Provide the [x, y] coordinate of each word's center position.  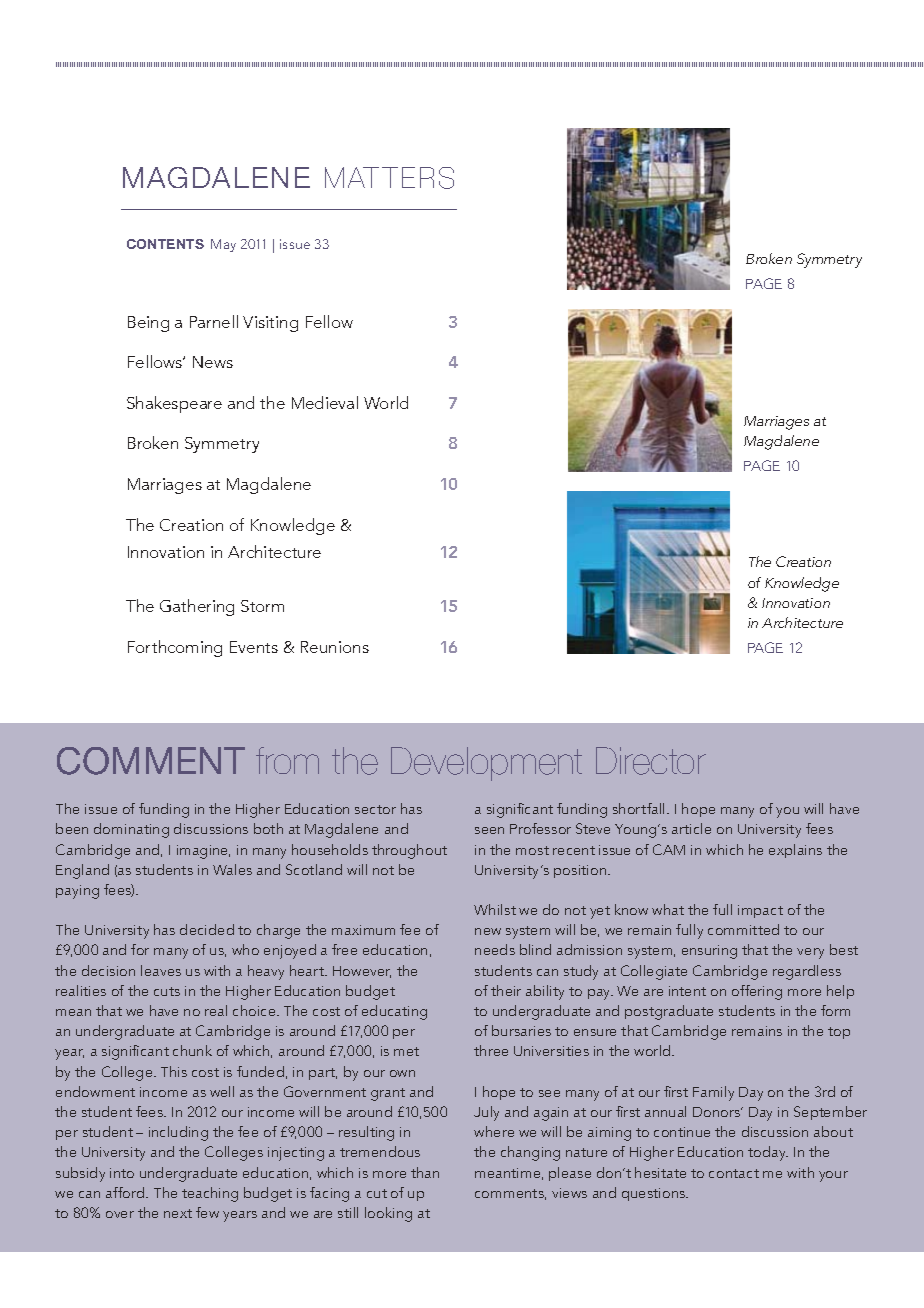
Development [486, 764]
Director [651, 761]
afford [126, 1192]
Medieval [325, 402]
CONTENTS [165, 244]
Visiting [270, 324]
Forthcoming [175, 648]
